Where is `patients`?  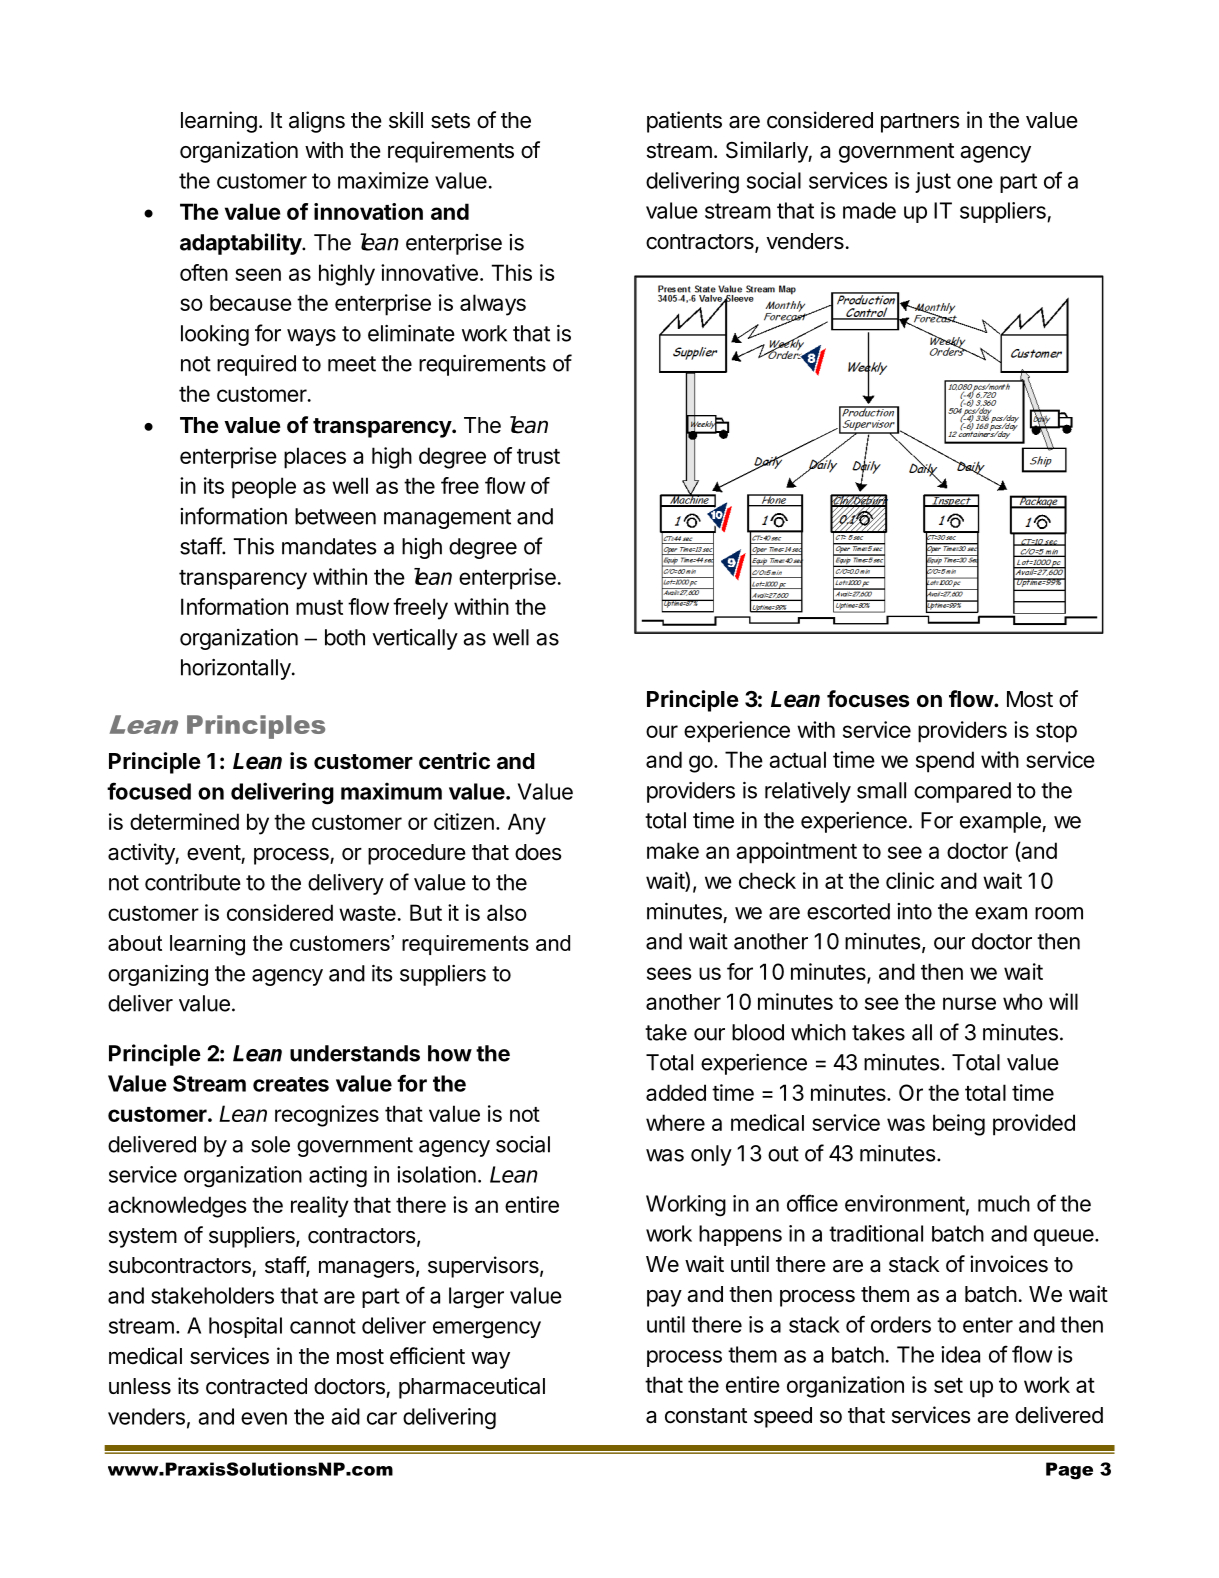
patients is located at coordinates (684, 122).
